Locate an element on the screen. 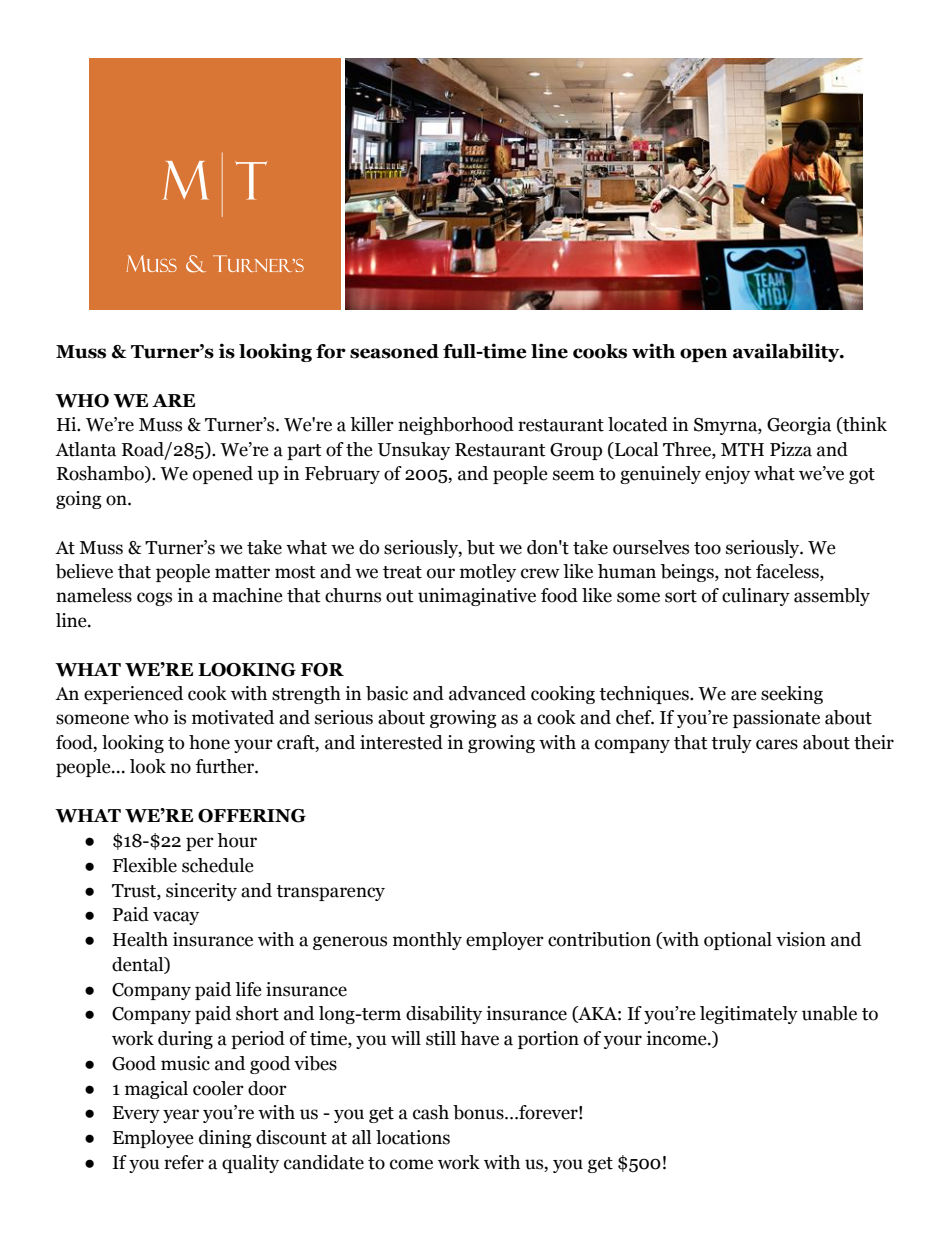 This screenshot has width=952, height=1233. cares is located at coordinates (777, 744).
